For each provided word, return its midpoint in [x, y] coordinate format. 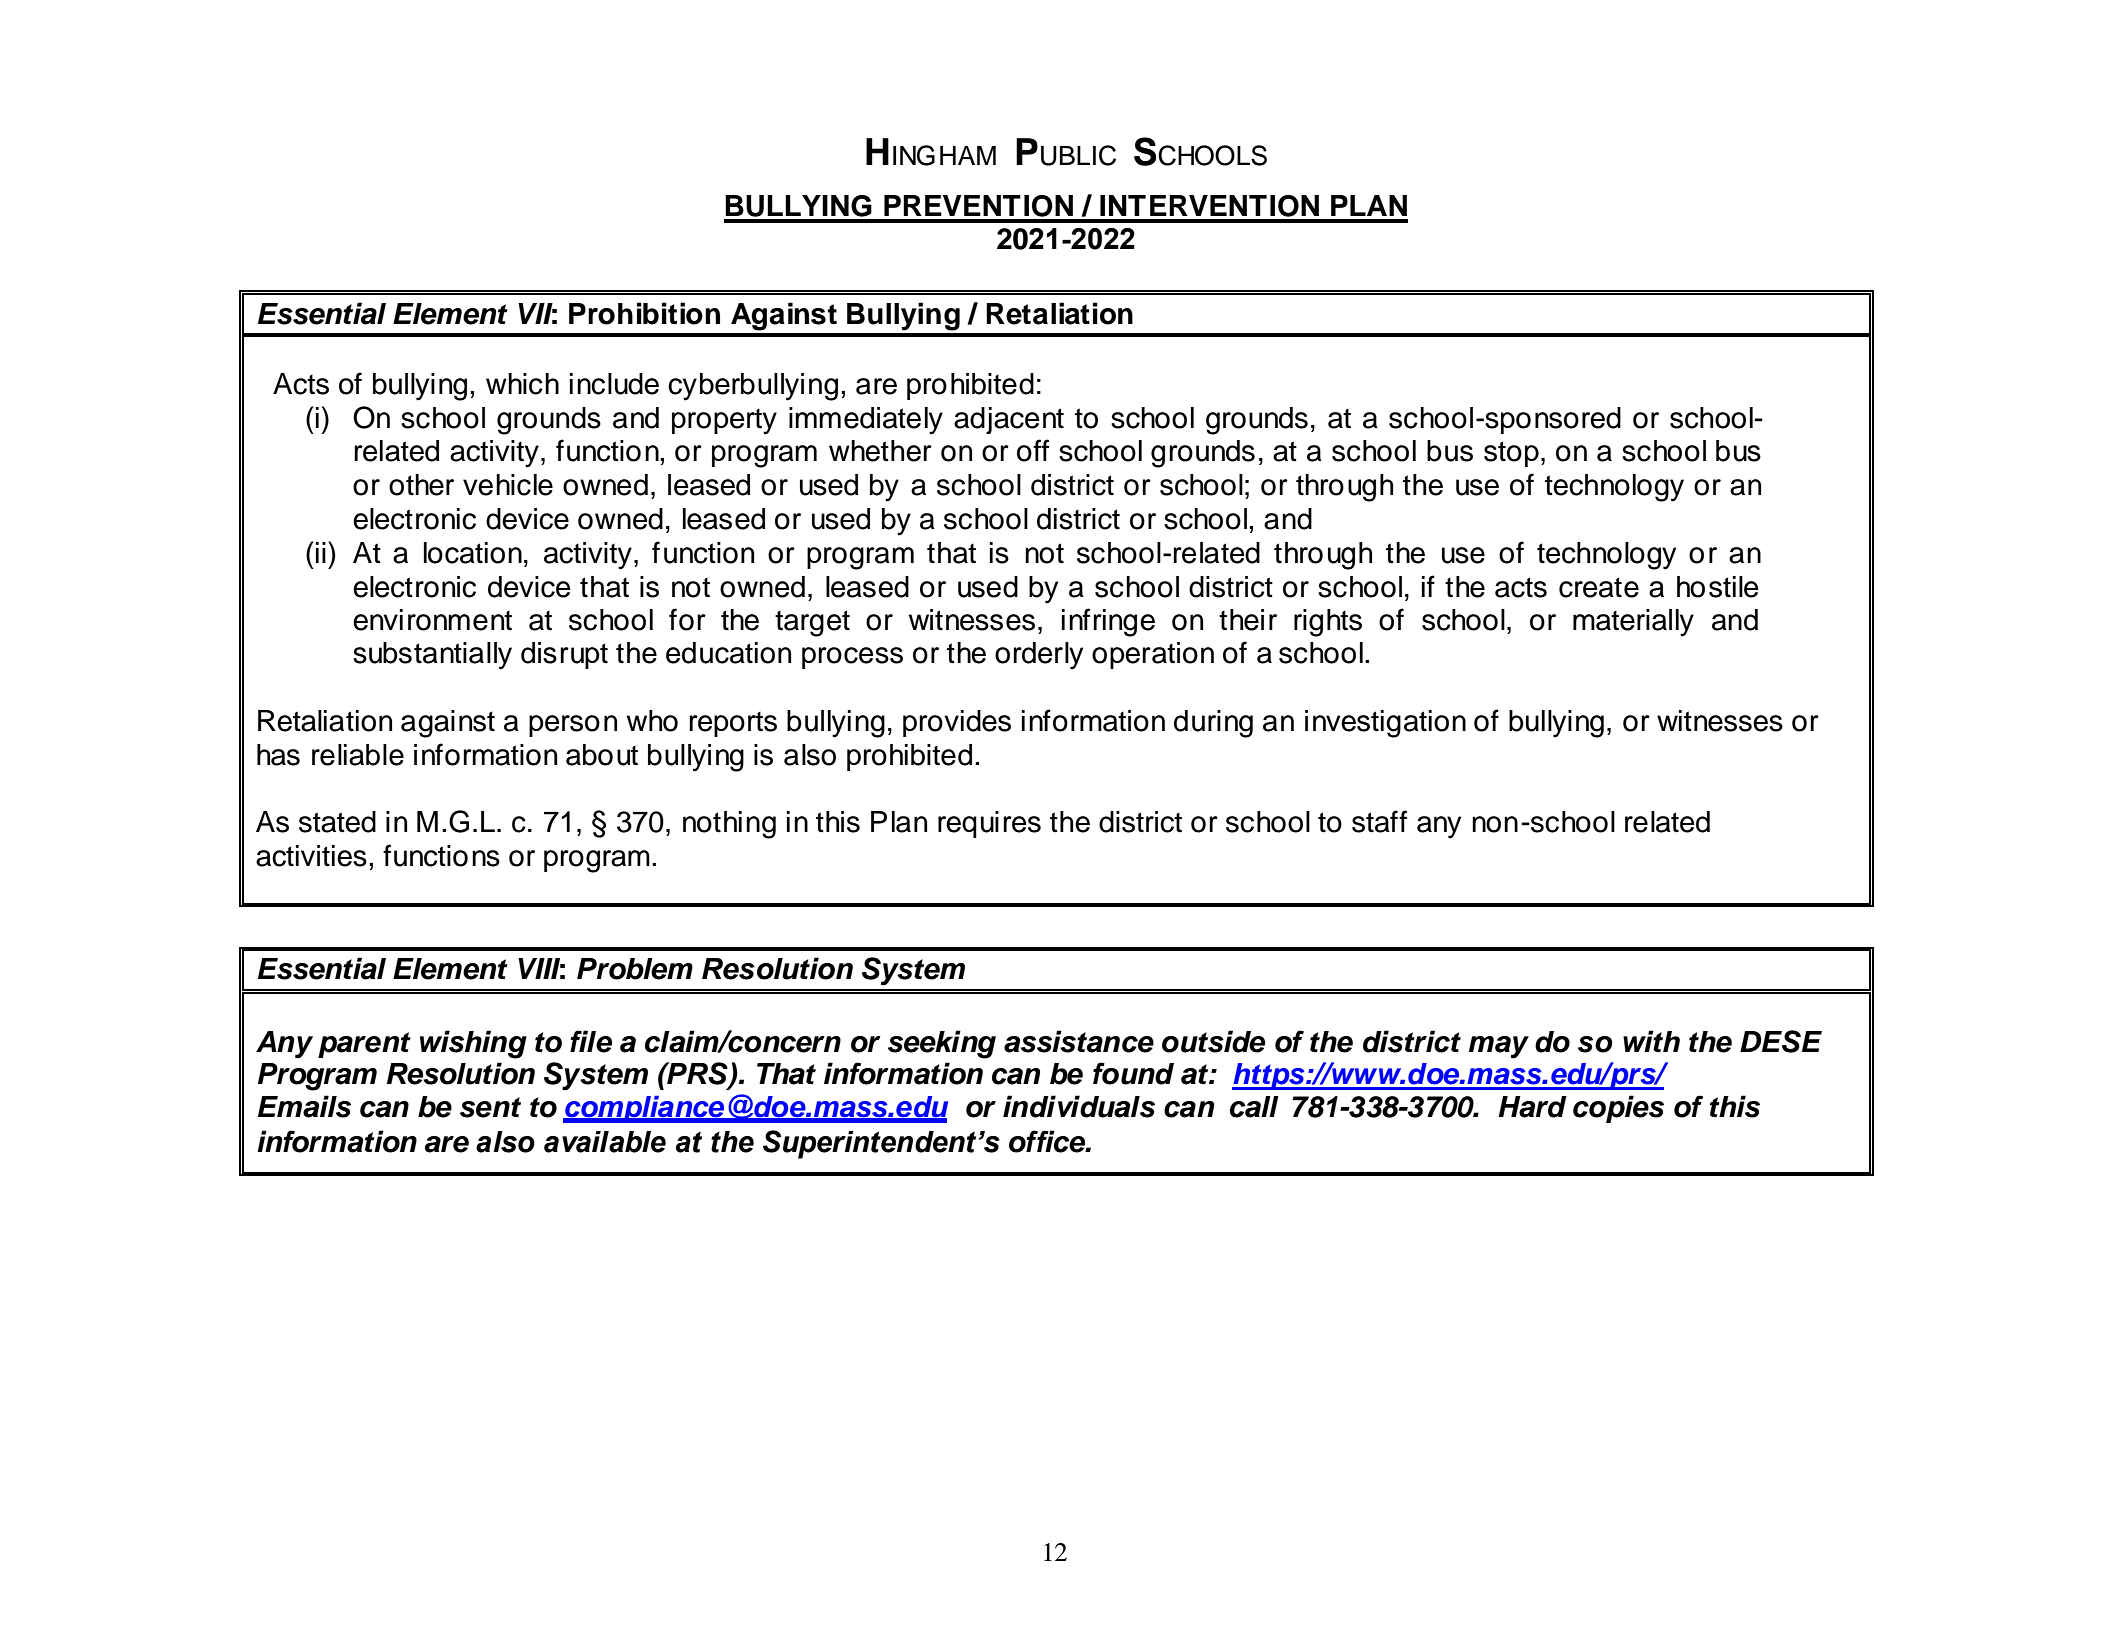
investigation [1385, 724]
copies [1618, 1109]
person [573, 726]
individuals [1079, 1106]
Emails [304, 1106]
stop [1511, 454]
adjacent [1009, 420]
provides [957, 723]
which [522, 384]
